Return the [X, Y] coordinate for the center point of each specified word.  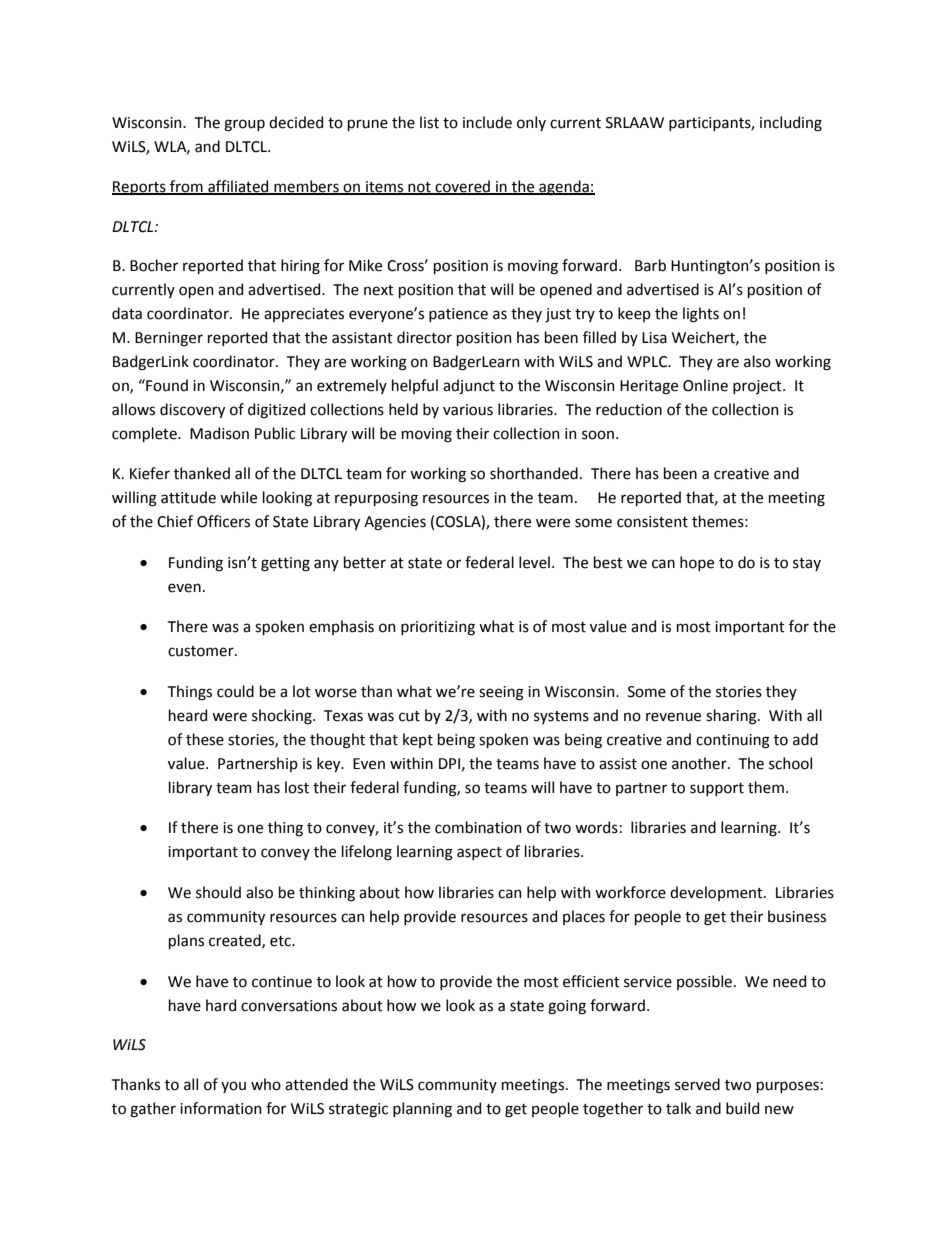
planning [422, 1110]
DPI [449, 763]
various [468, 410]
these [205, 739]
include [487, 122]
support [717, 789]
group [244, 125]
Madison [219, 433]
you [233, 1087]
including [791, 124]
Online [705, 385]
